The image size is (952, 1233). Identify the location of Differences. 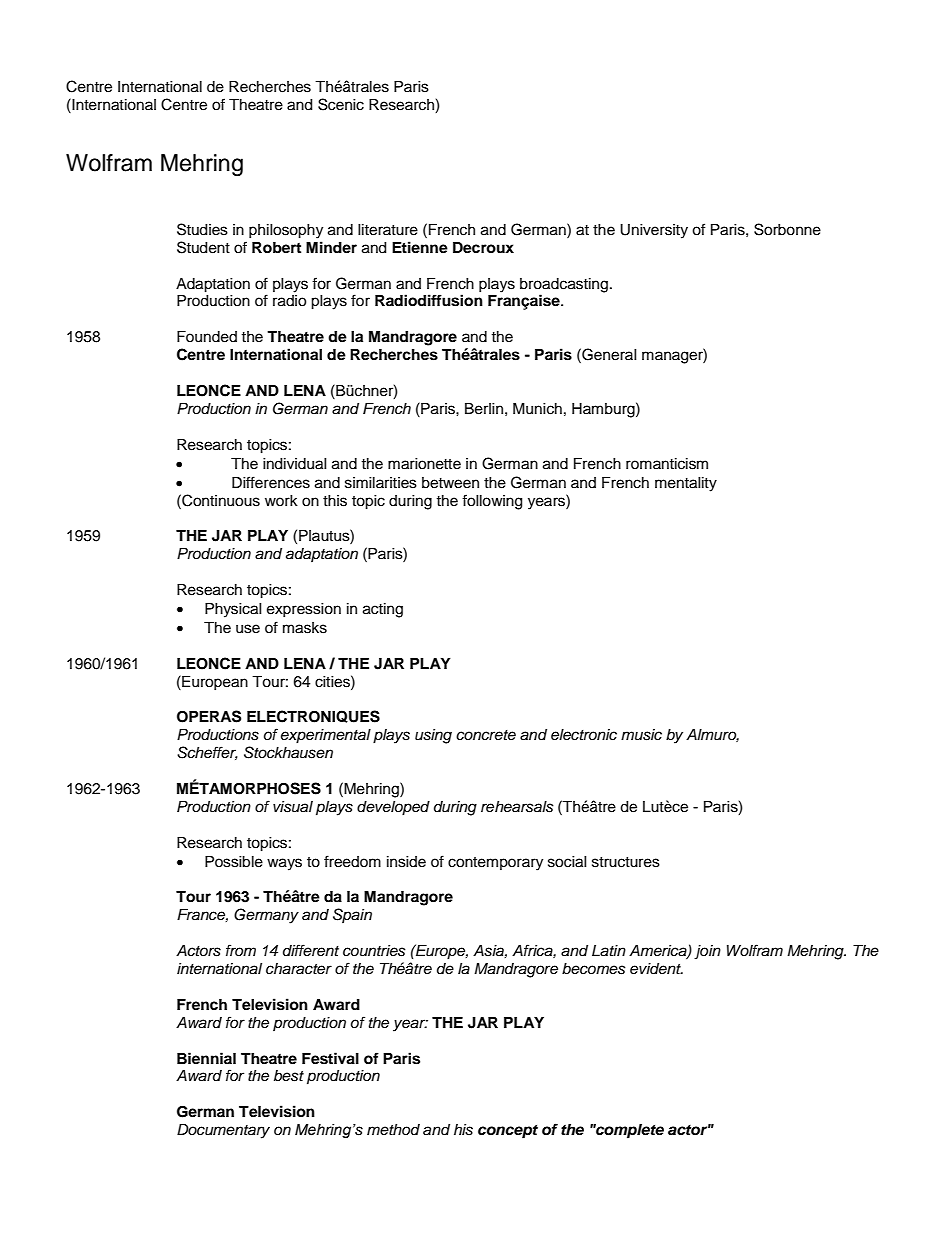
(271, 482).
